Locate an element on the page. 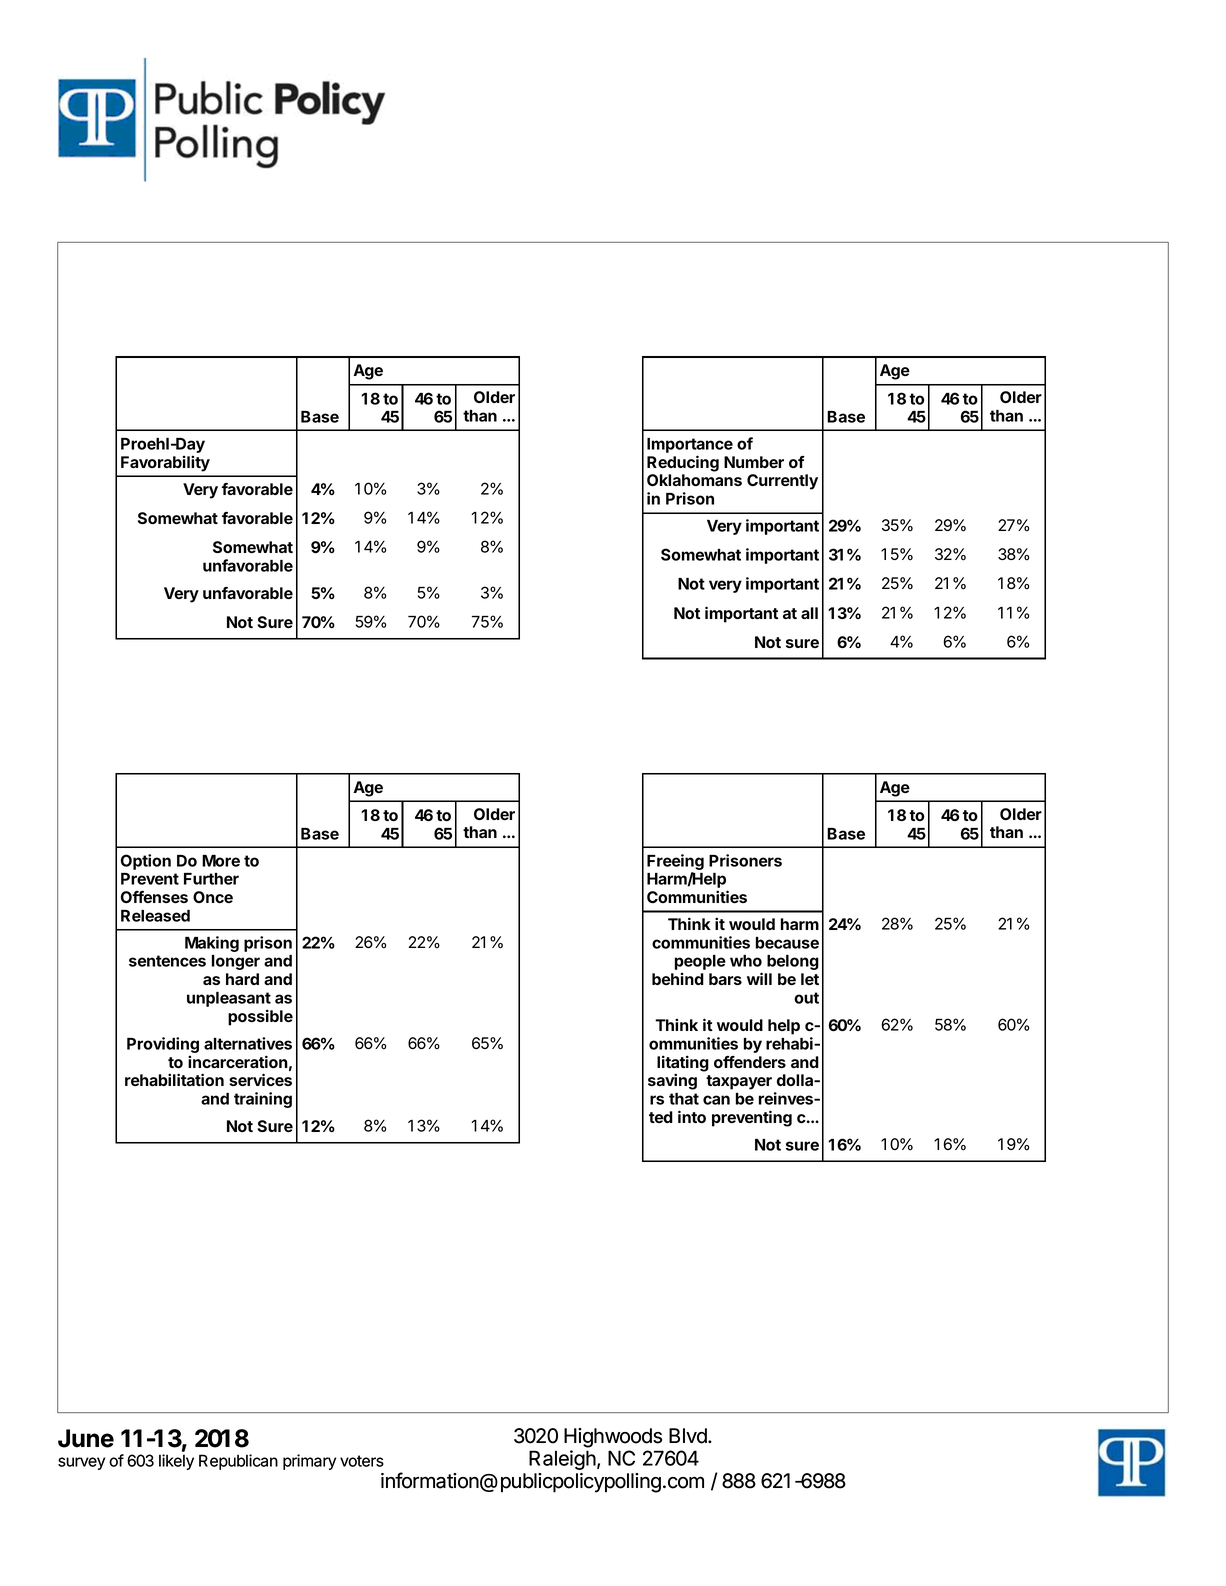  possible is located at coordinates (260, 1017).
